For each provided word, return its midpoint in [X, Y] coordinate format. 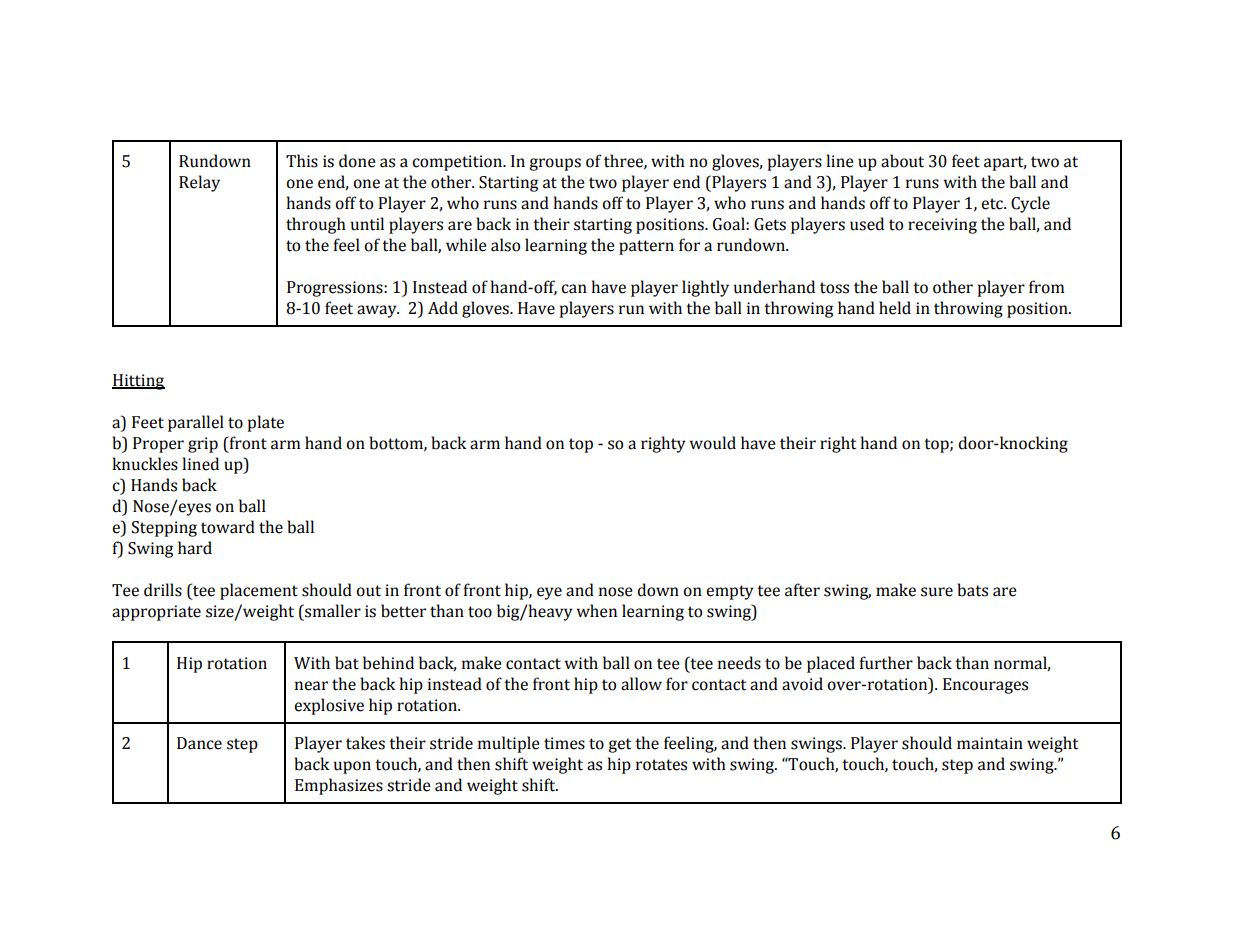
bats [972, 590]
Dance [199, 743]
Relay [199, 183]
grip [203, 445]
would [713, 443]
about [902, 161]
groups [555, 164]
